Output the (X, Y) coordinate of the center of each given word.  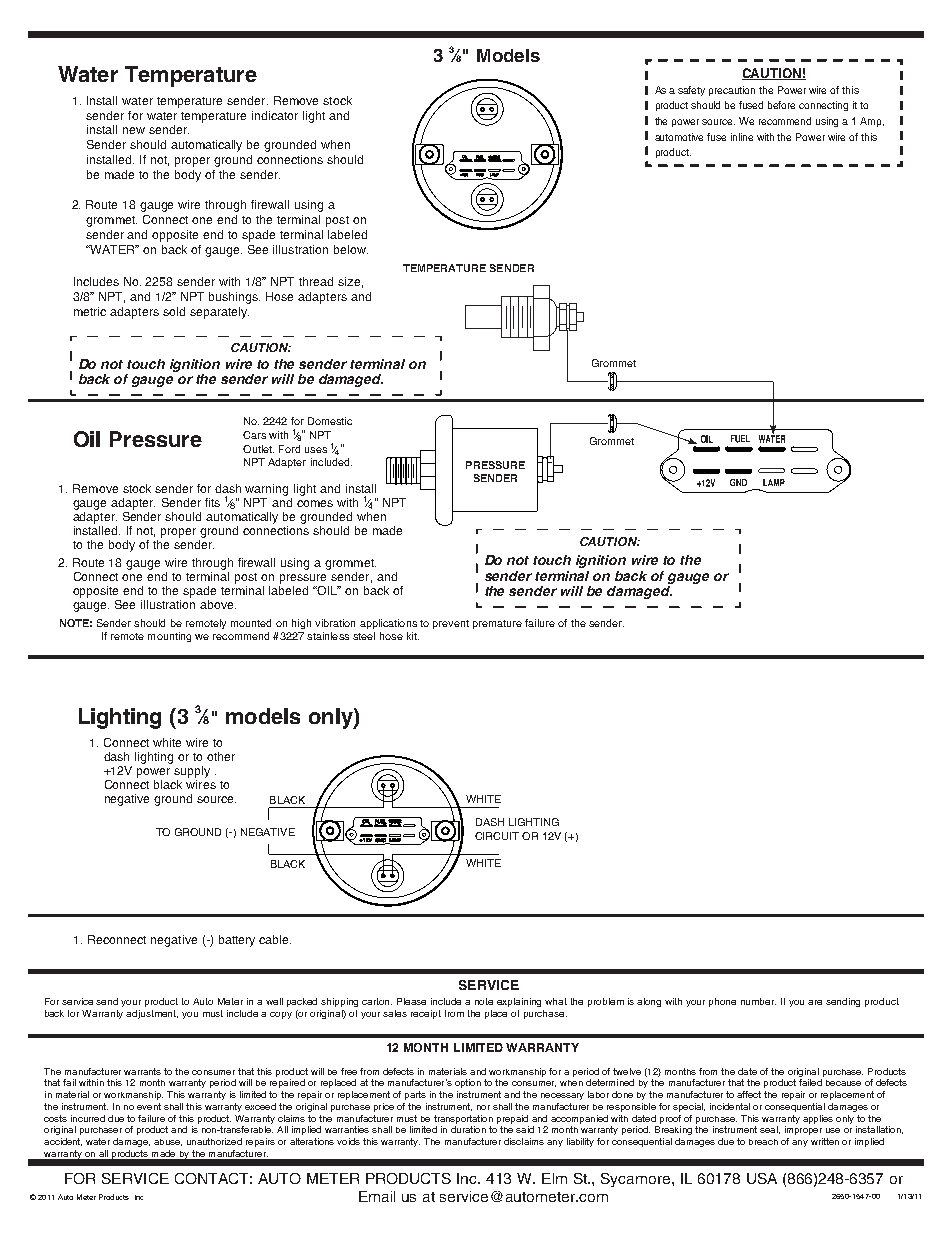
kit (413, 636)
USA (762, 1178)
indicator (275, 115)
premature (497, 624)
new (134, 130)
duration (468, 1129)
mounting (169, 637)
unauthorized (214, 1141)
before (781, 105)
